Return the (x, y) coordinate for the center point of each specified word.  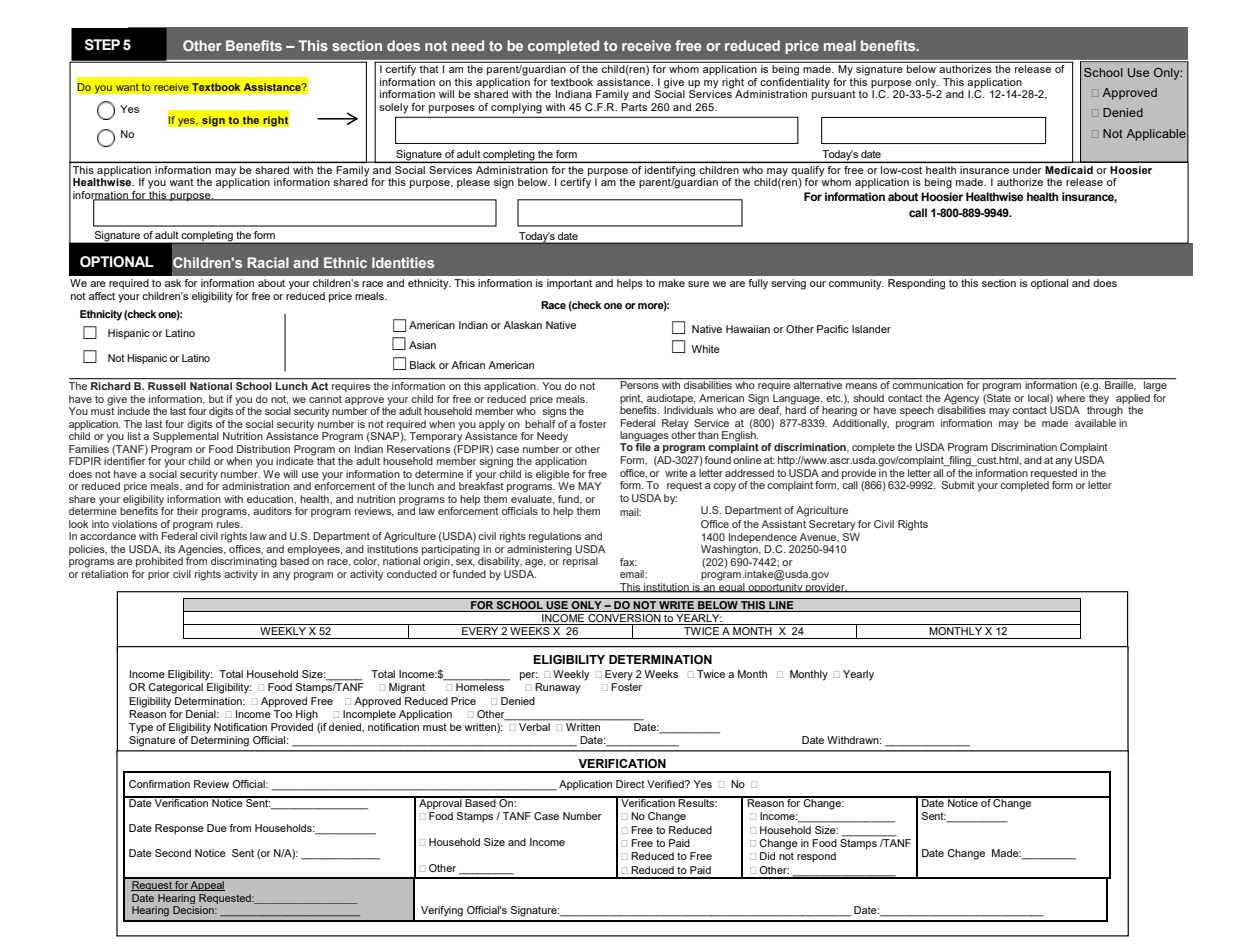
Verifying (442, 911)
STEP (102, 45)
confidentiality (794, 84)
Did (767, 856)
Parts (634, 107)
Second (173, 853)
